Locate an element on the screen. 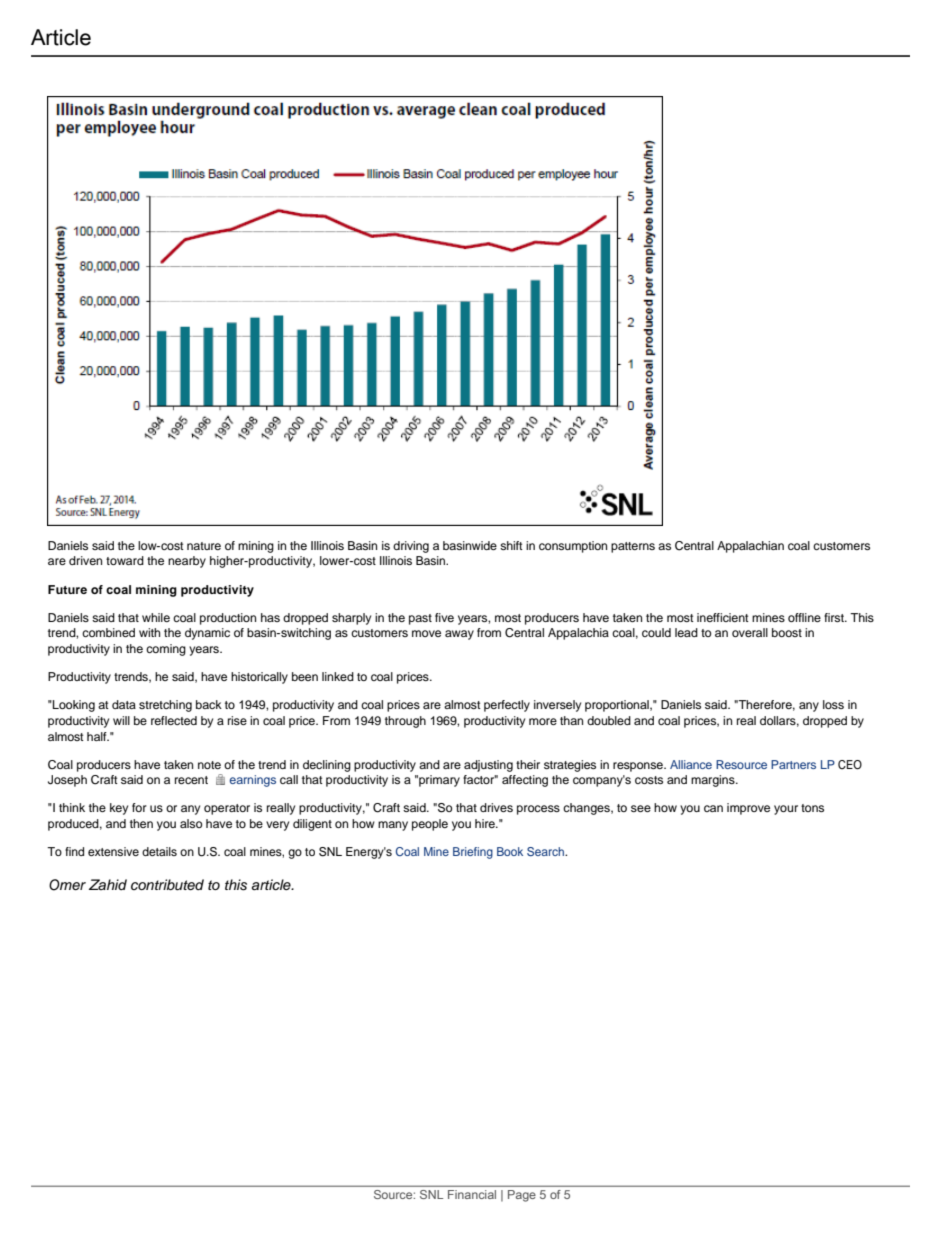 This screenshot has height=1233, width=952. Briefing is located at coordinates (473, 853).
